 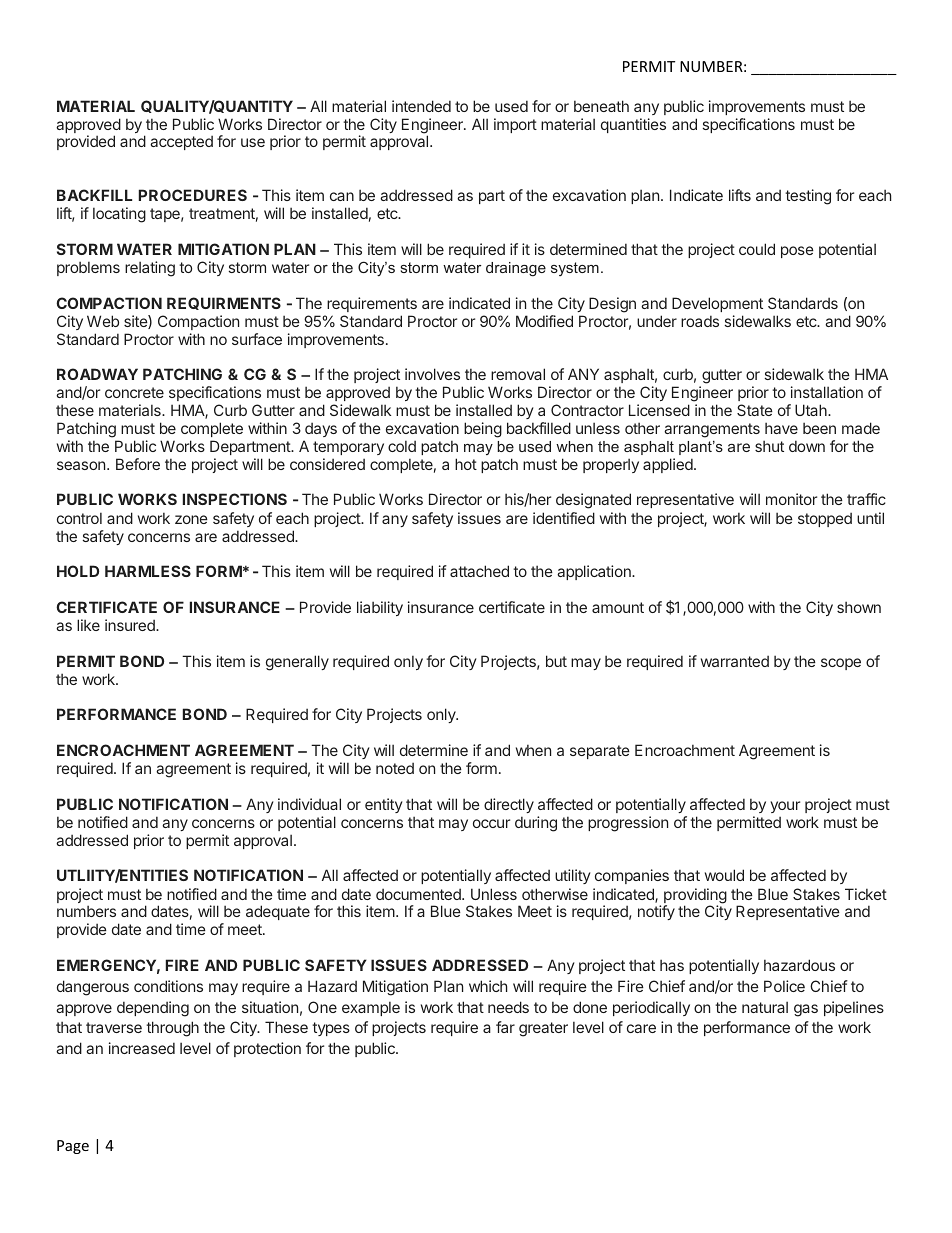 I want to click on warranted, so click(x=735, y=661).
